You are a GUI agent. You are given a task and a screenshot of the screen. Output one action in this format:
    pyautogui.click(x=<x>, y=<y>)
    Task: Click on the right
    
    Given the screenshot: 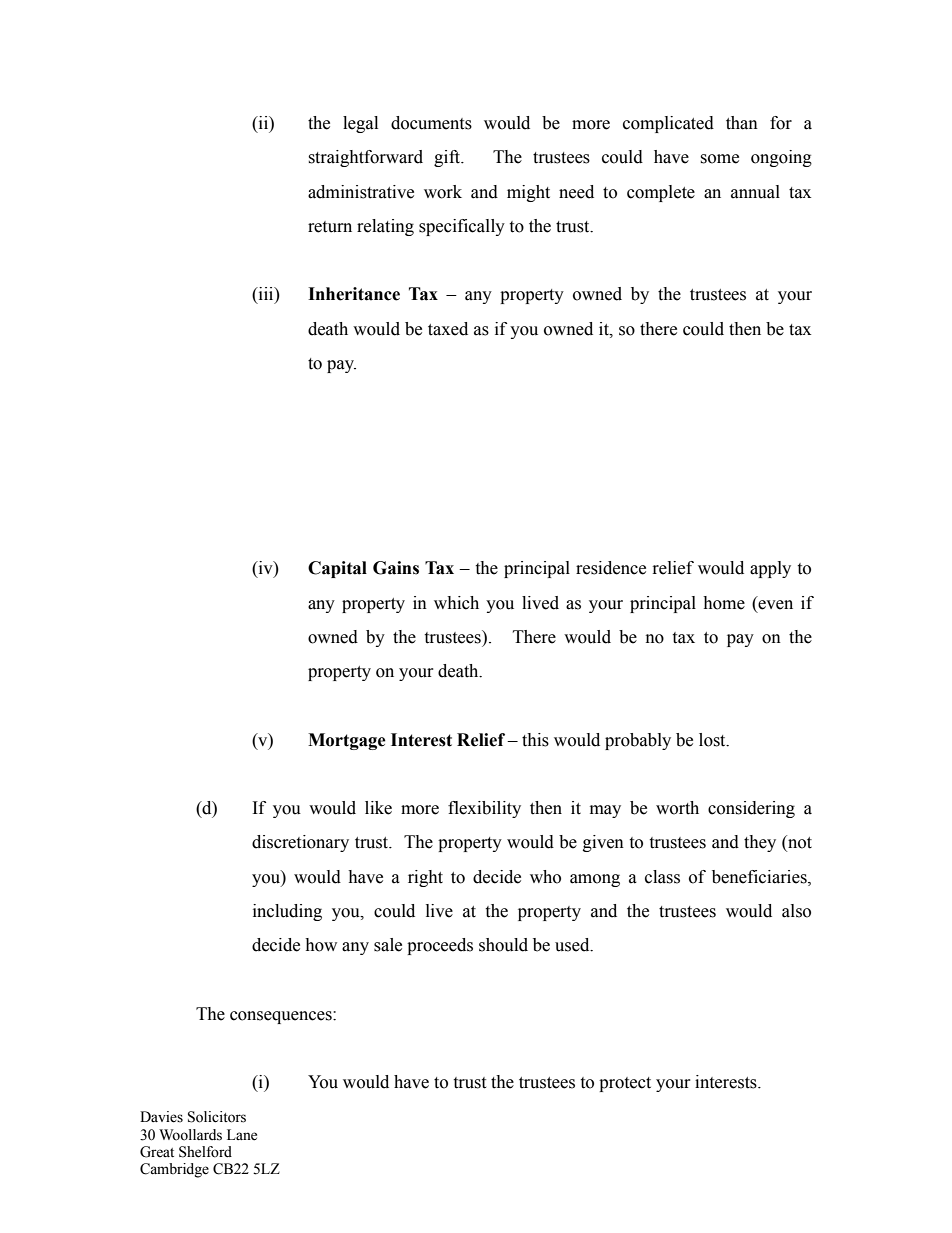 What is the action you would take?
    pyautogui.click(x=425, y=878)
